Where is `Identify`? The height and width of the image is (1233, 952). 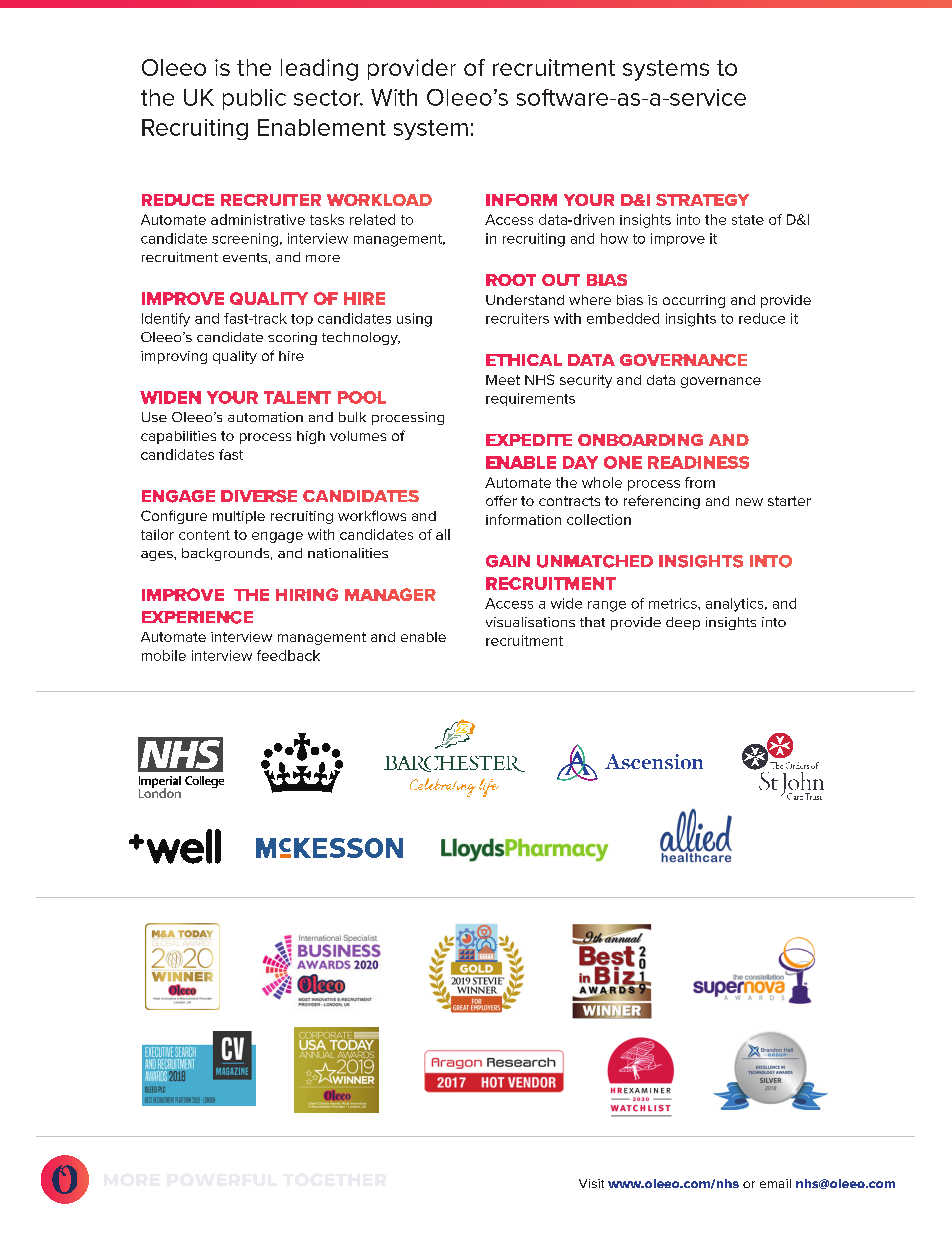 Identify is located at coordinates (166, 320).
